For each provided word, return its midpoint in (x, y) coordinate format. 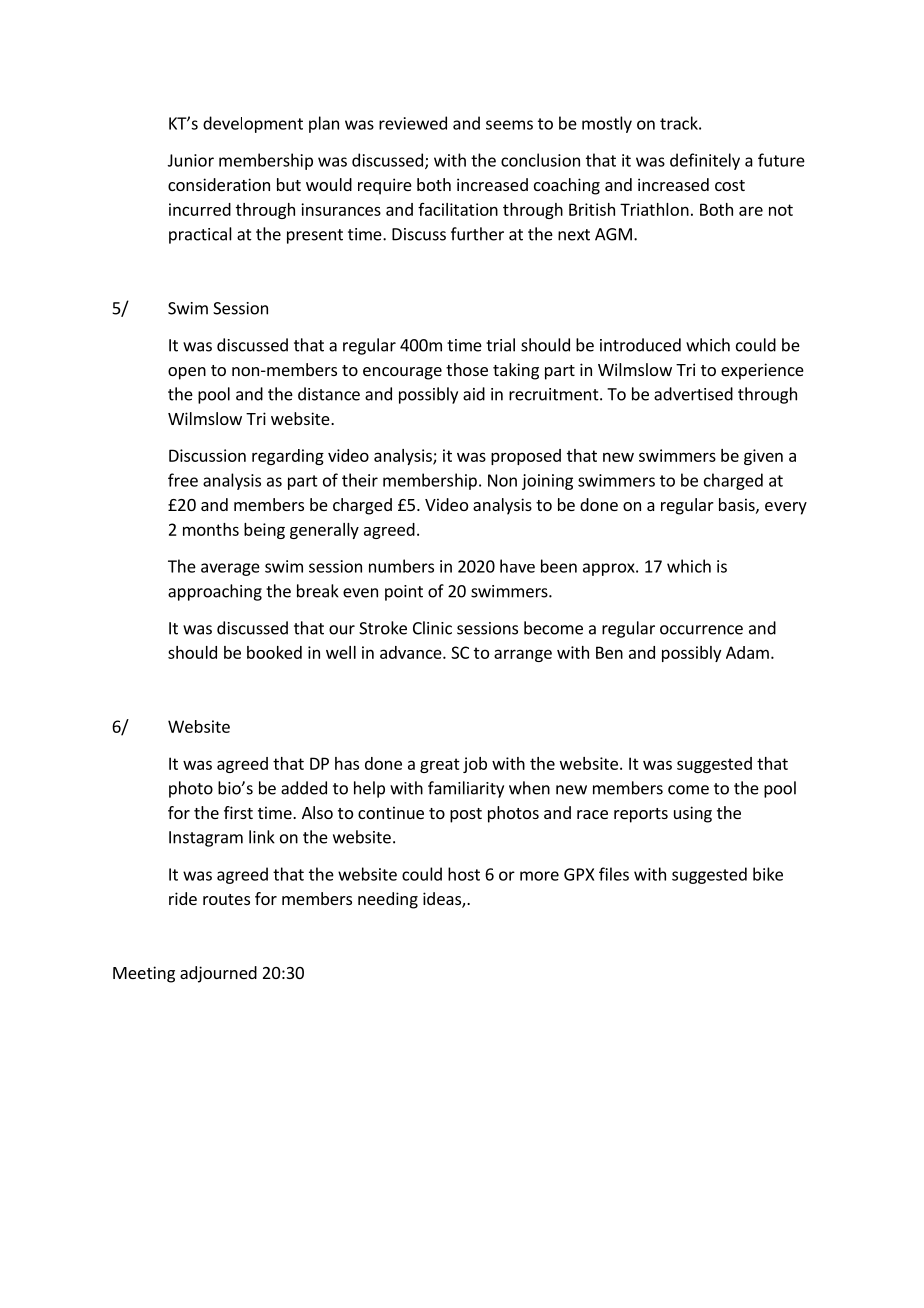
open (187, 373)
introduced (640, 345)
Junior (191, 160)
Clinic (432, 628)
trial (500, 345)
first (238, 812)
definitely (705, 161)
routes (226, 899)
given (763, 457)
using (693, 814)
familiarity (466, 789)
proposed (526, 457)
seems (509, 125)
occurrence (701, 630)
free (183, 480)
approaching (215, 592)
